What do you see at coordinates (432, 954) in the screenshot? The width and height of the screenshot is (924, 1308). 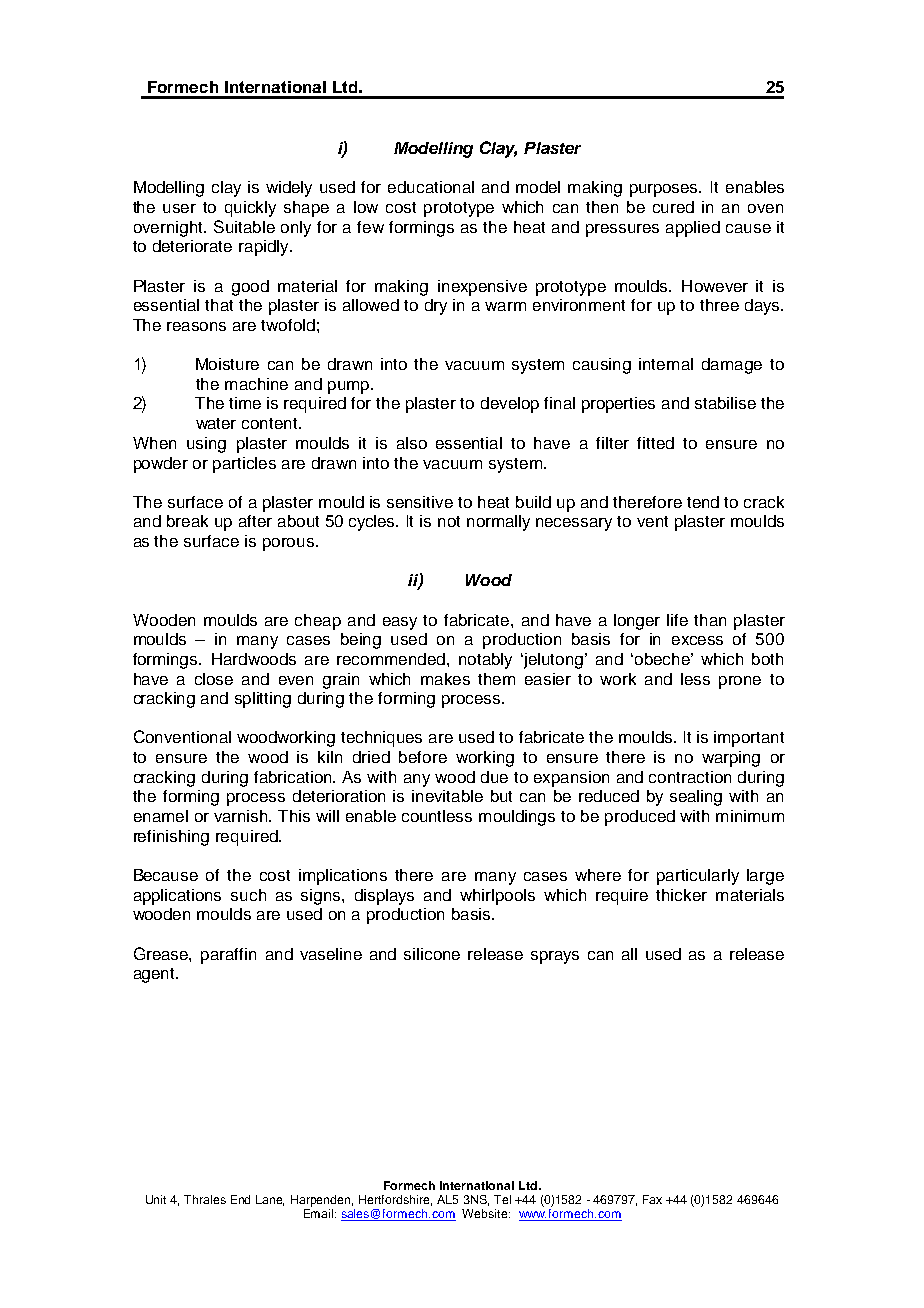 I see `silicone` at bounding box center [432, 954].
